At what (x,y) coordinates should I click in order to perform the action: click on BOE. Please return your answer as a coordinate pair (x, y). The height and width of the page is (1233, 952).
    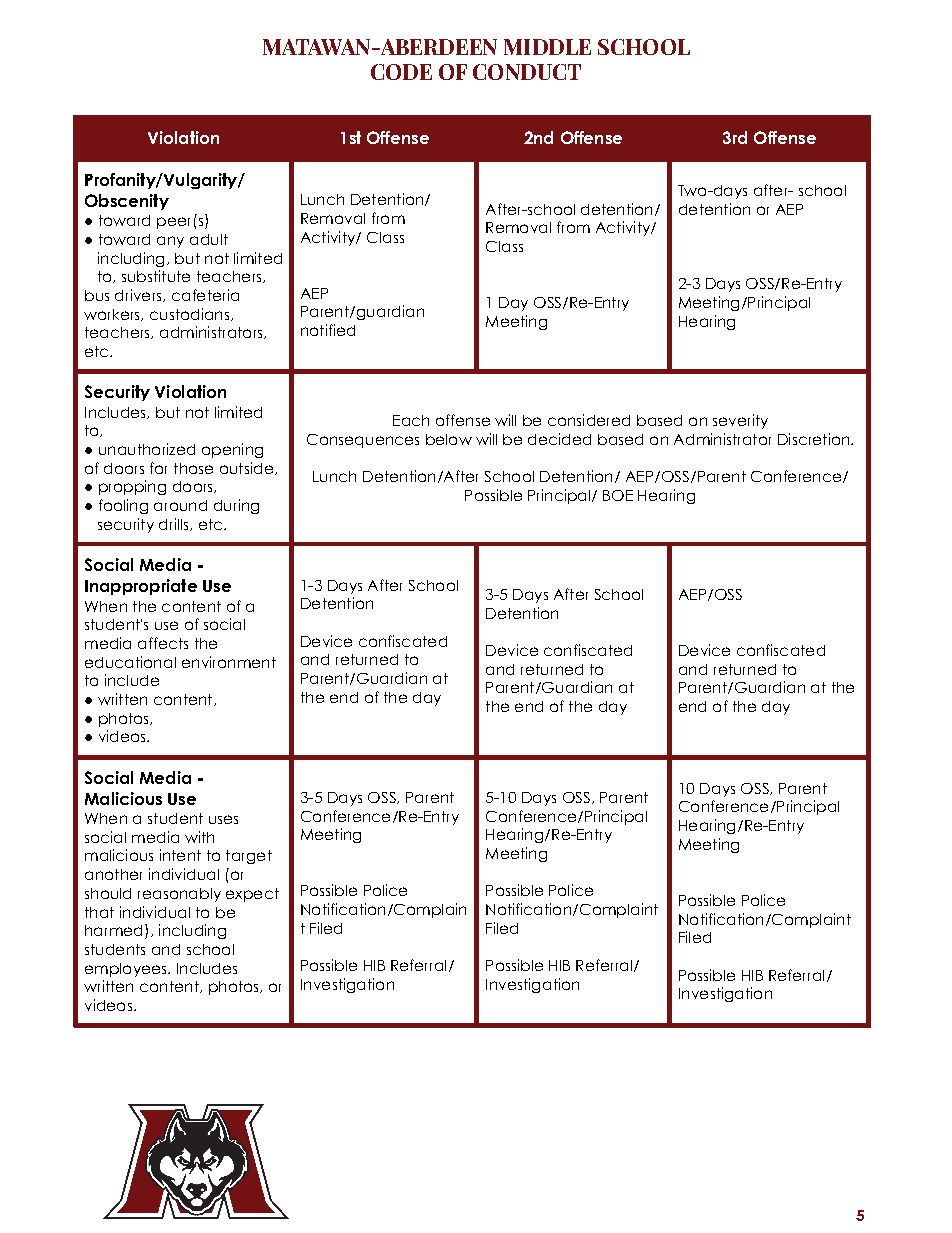
    Looking at the image, I should click on (618, 495).
